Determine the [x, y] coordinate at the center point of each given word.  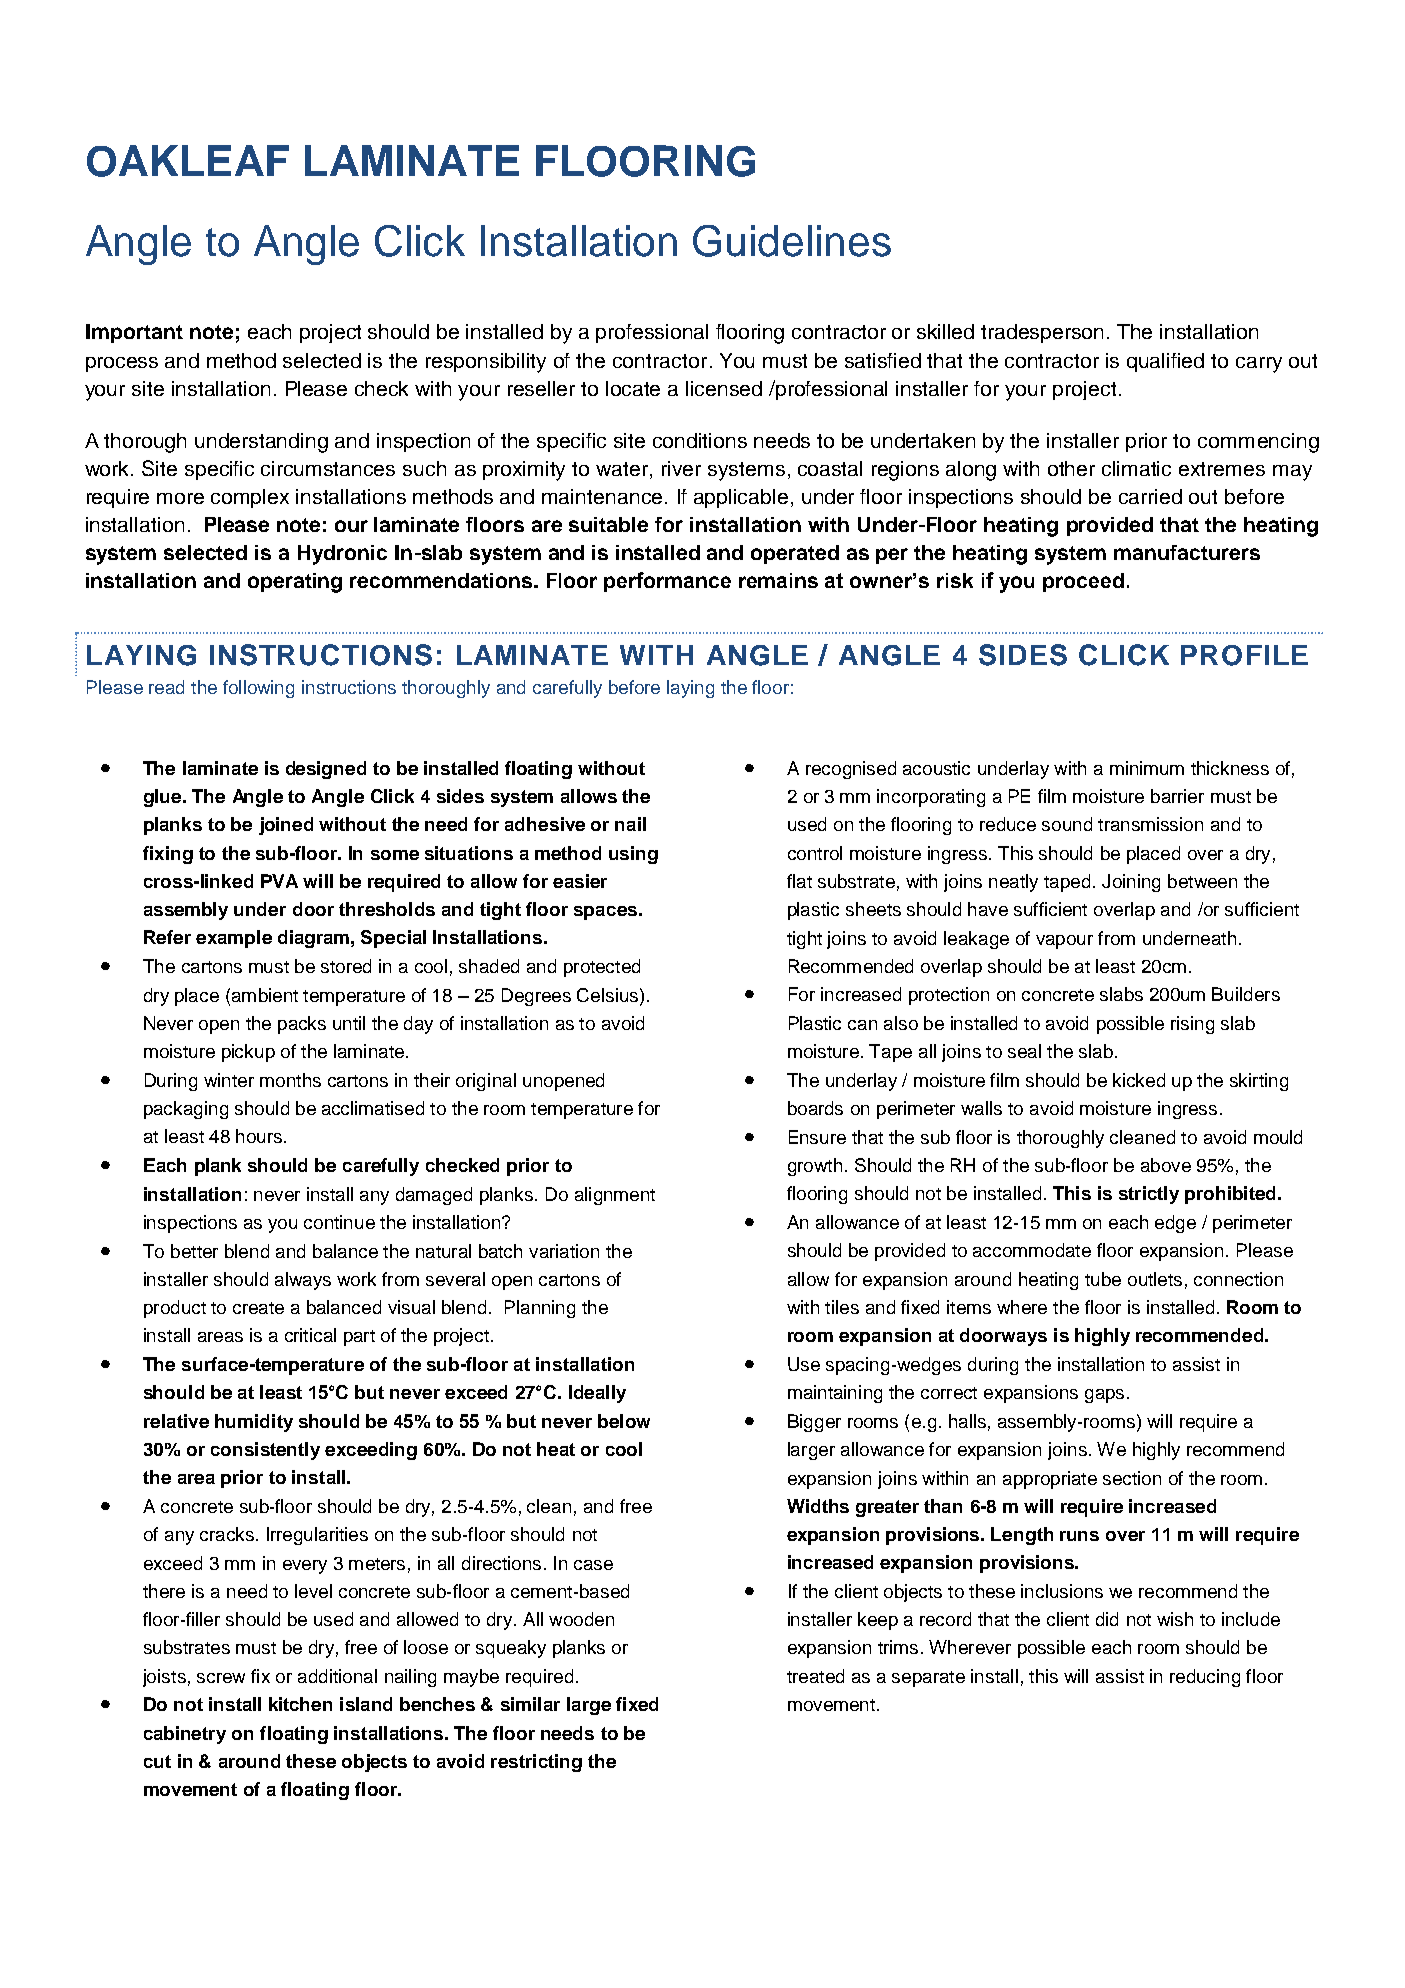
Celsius [607, 995]
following [258, 689]
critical [310, 1335]
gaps [1104, 1396]
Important [134, 333]
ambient [263, 995]
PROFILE [1244, 655]
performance [667, 582]
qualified [1165, 362]
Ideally [597, 1394]
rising [1192, 1025]
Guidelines [792, 241]
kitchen [300, 1704]
